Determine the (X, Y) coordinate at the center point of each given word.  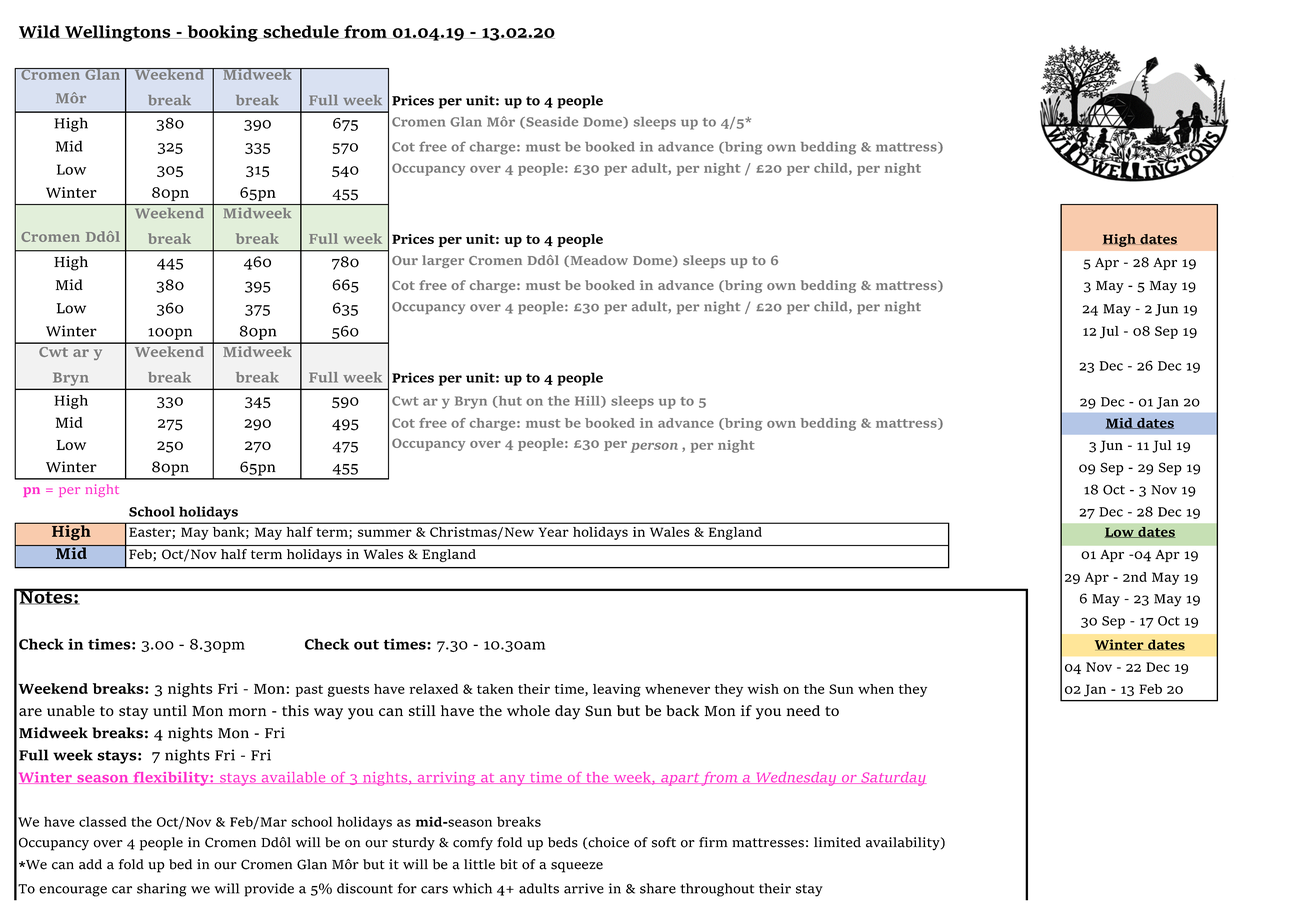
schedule (301, 32)
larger (443, 261)
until (170, 710)
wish (763, 689)
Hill (588, 402)
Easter (151, 533)
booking (222, 33)
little (479, 864)
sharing (162, 890)
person (654, 448)
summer (385, 533)
